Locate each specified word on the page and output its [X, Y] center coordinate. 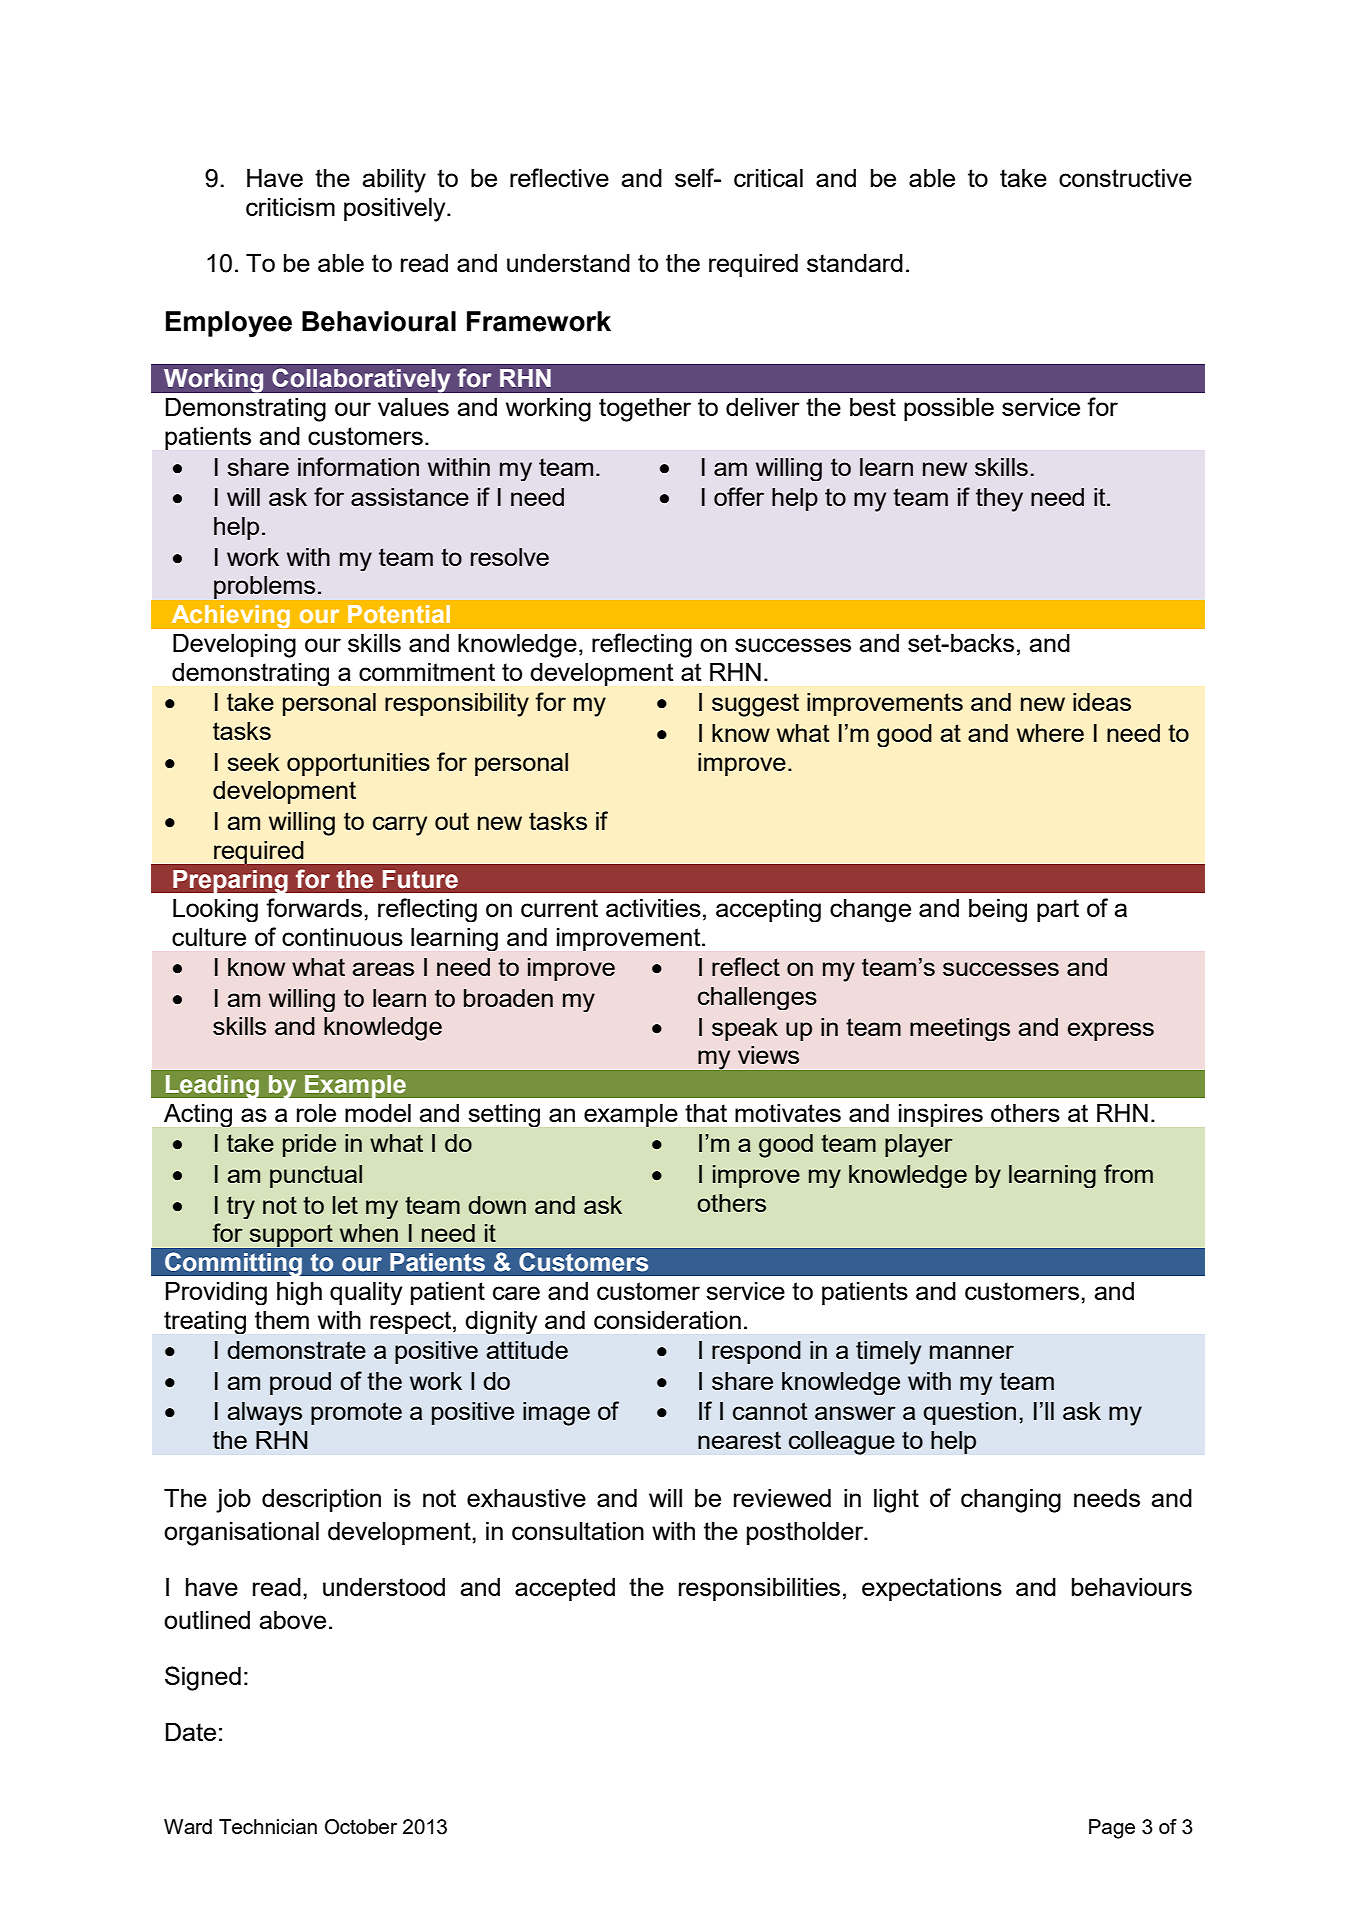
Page [1112, 1829]
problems [264, 587]
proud [300, 1383]
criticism [290, 207]
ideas [1102, 702]
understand [568, 263]
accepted [565, 1589]
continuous [342, 937]
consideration [667, 1320]
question [969, 1413]
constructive [1125, 178]
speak [745, 1029]
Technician [268, 1826]
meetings [960, 1029]
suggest [755, 705]
